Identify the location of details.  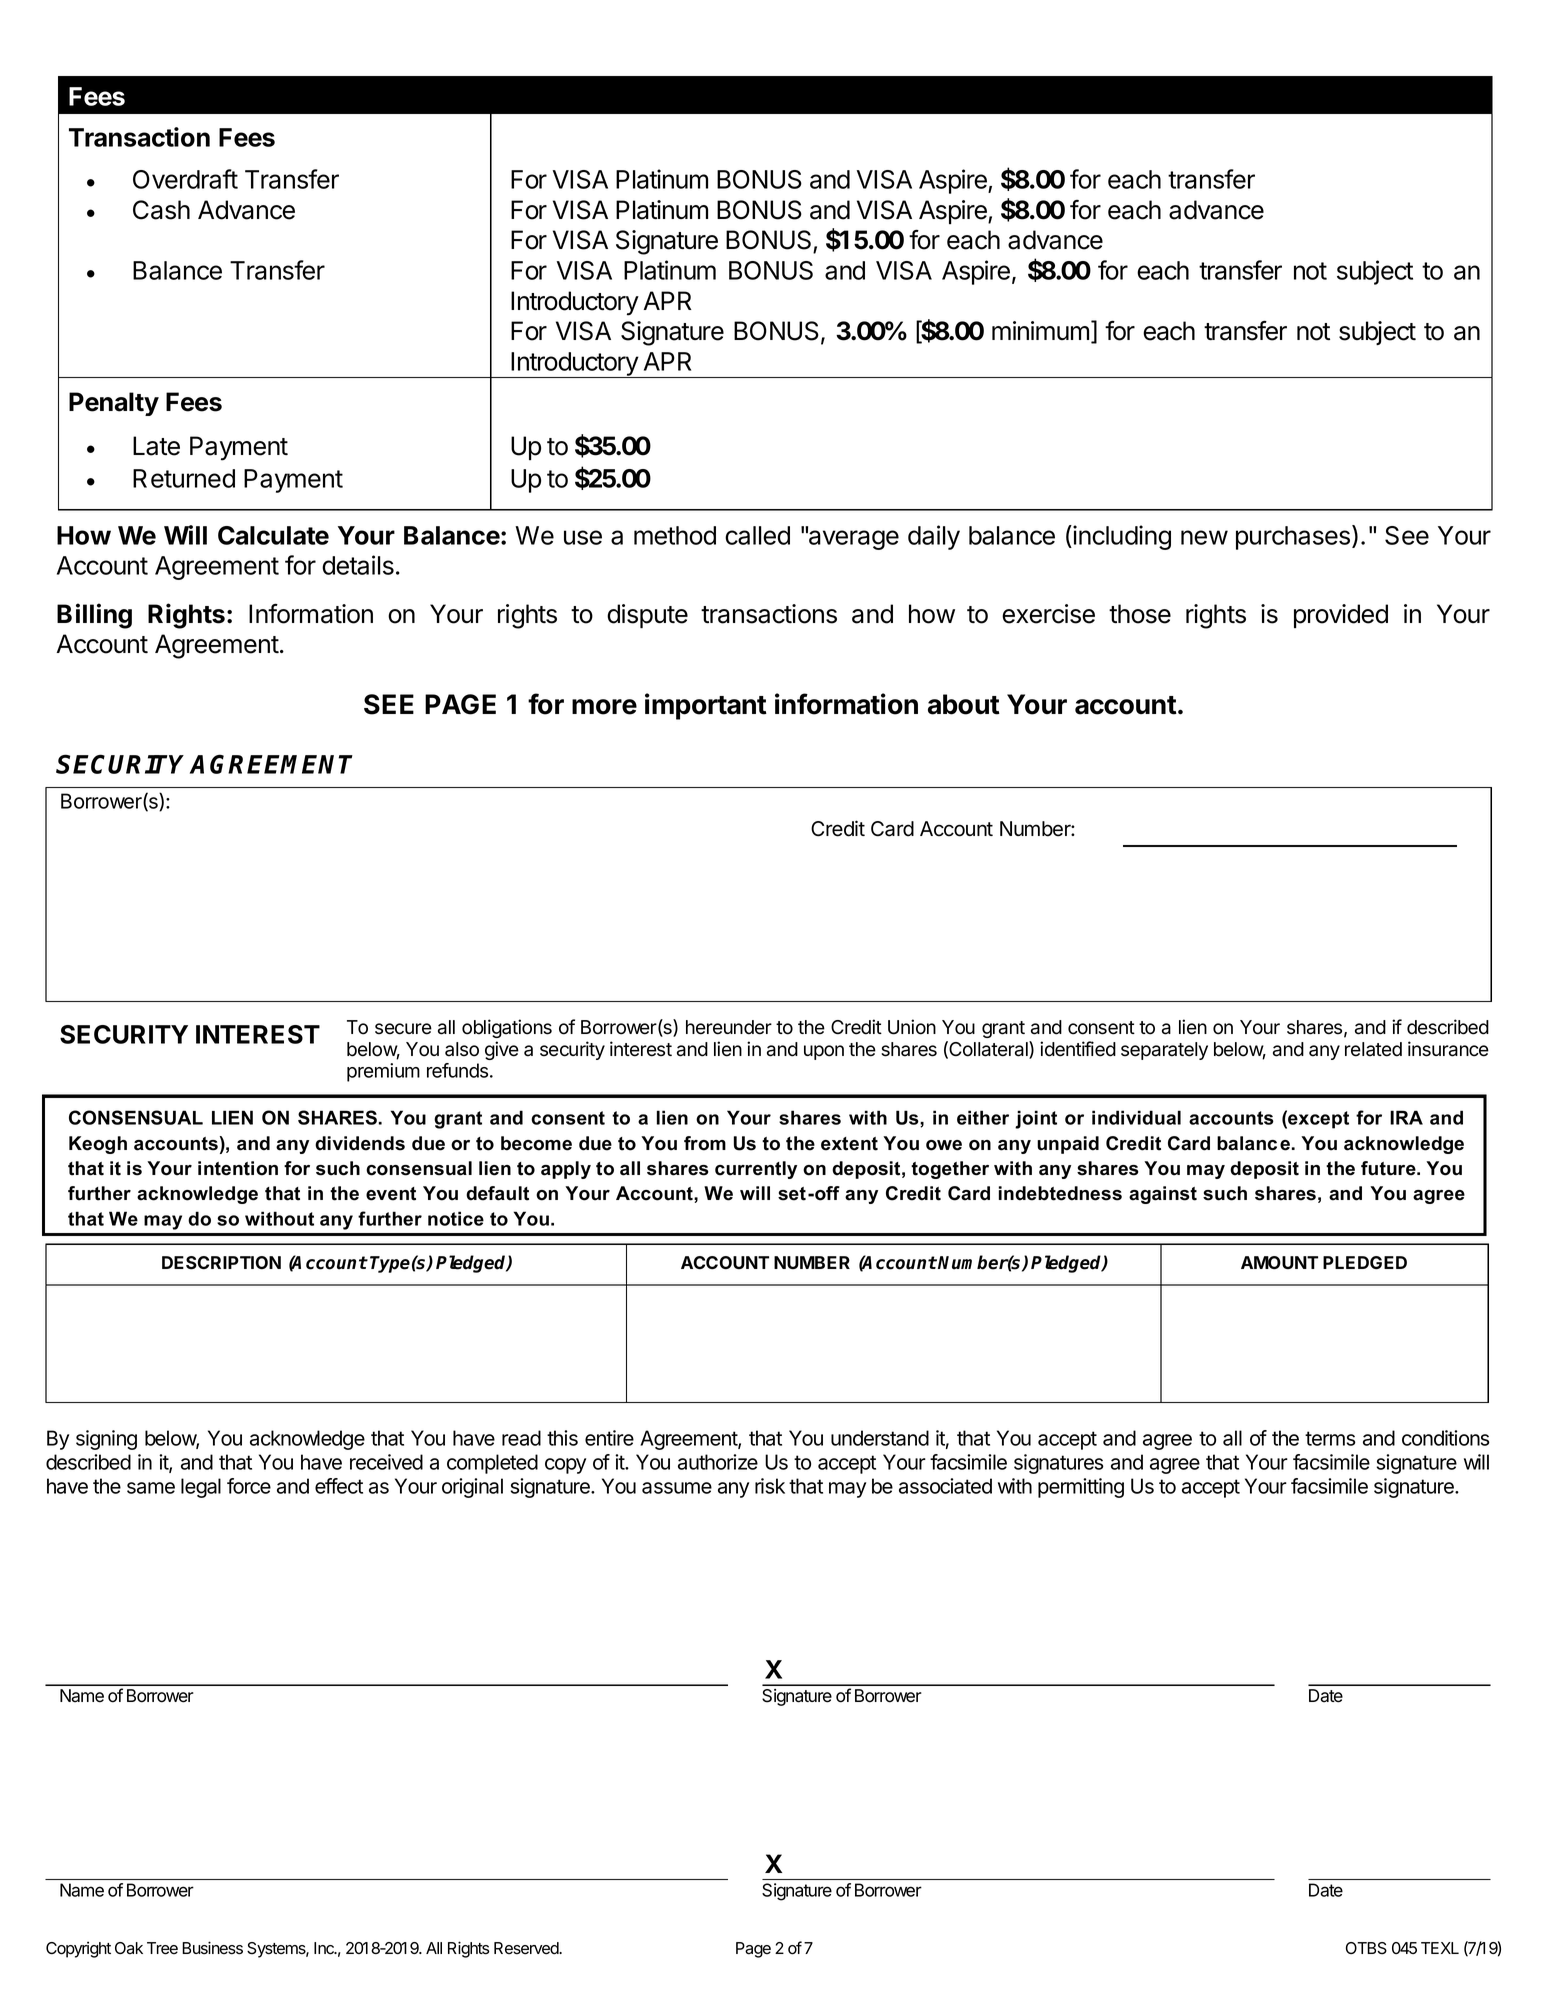
(358, 565).
